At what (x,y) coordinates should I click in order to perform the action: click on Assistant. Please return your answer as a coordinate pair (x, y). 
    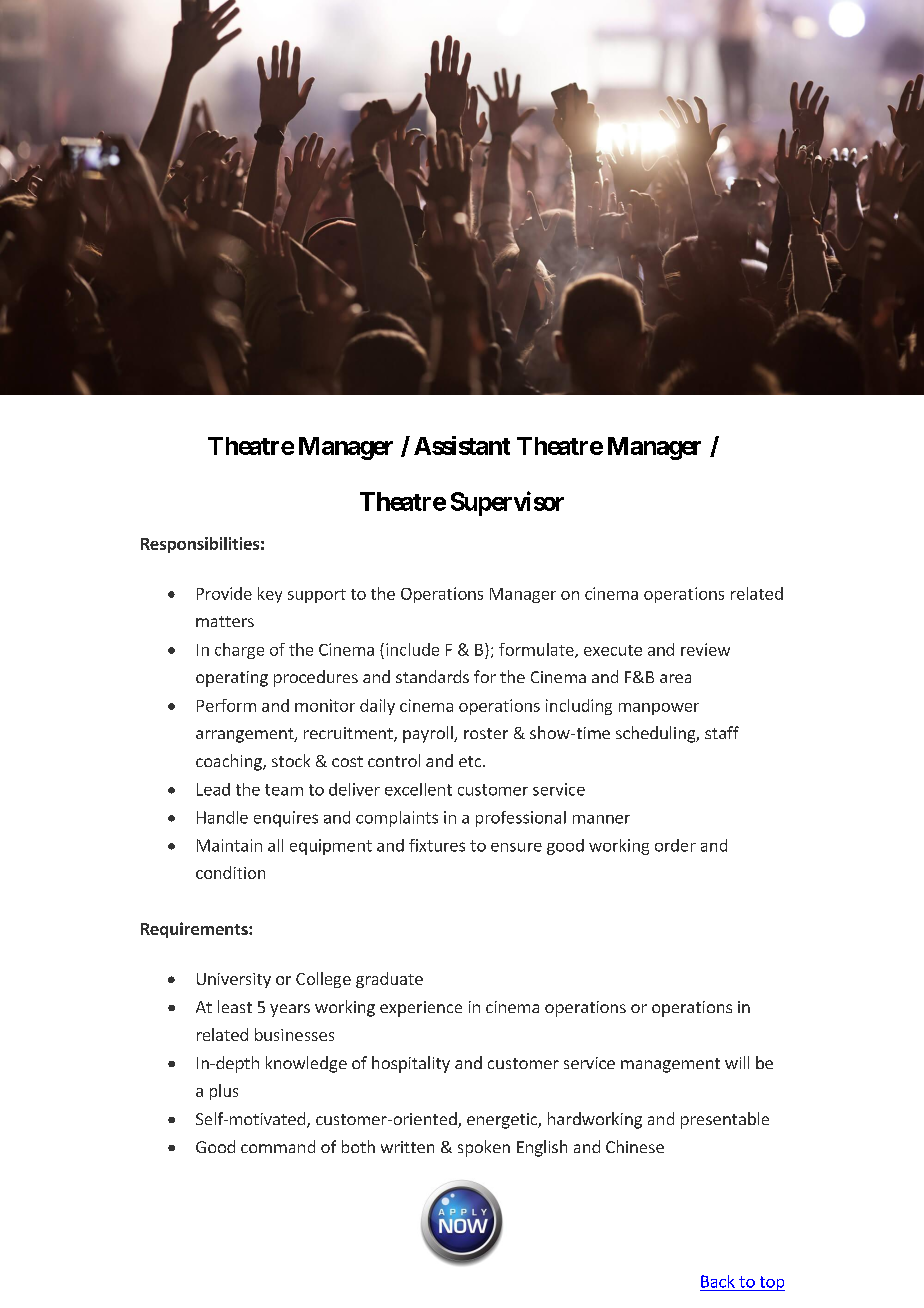
    Looking at the image, I should click on (462, 445).
